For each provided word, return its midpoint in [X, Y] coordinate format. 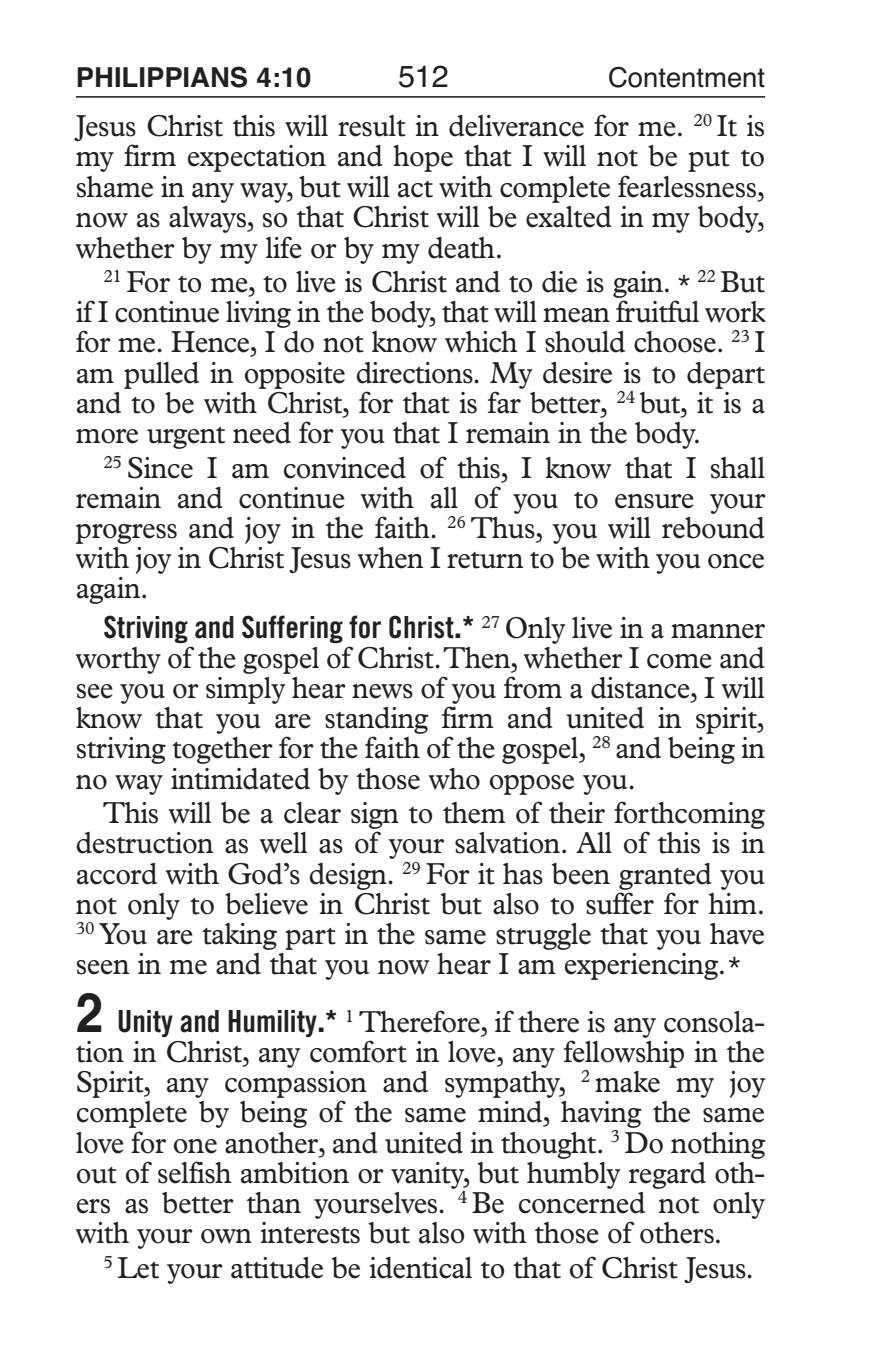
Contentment [687, 77]
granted [665, 876]
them [474, 813]
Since [160, 468]
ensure [654, 501]
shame [114, 187]
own [226, 1236]
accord [117, 874]
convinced [345, 468]
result [372, 126]
